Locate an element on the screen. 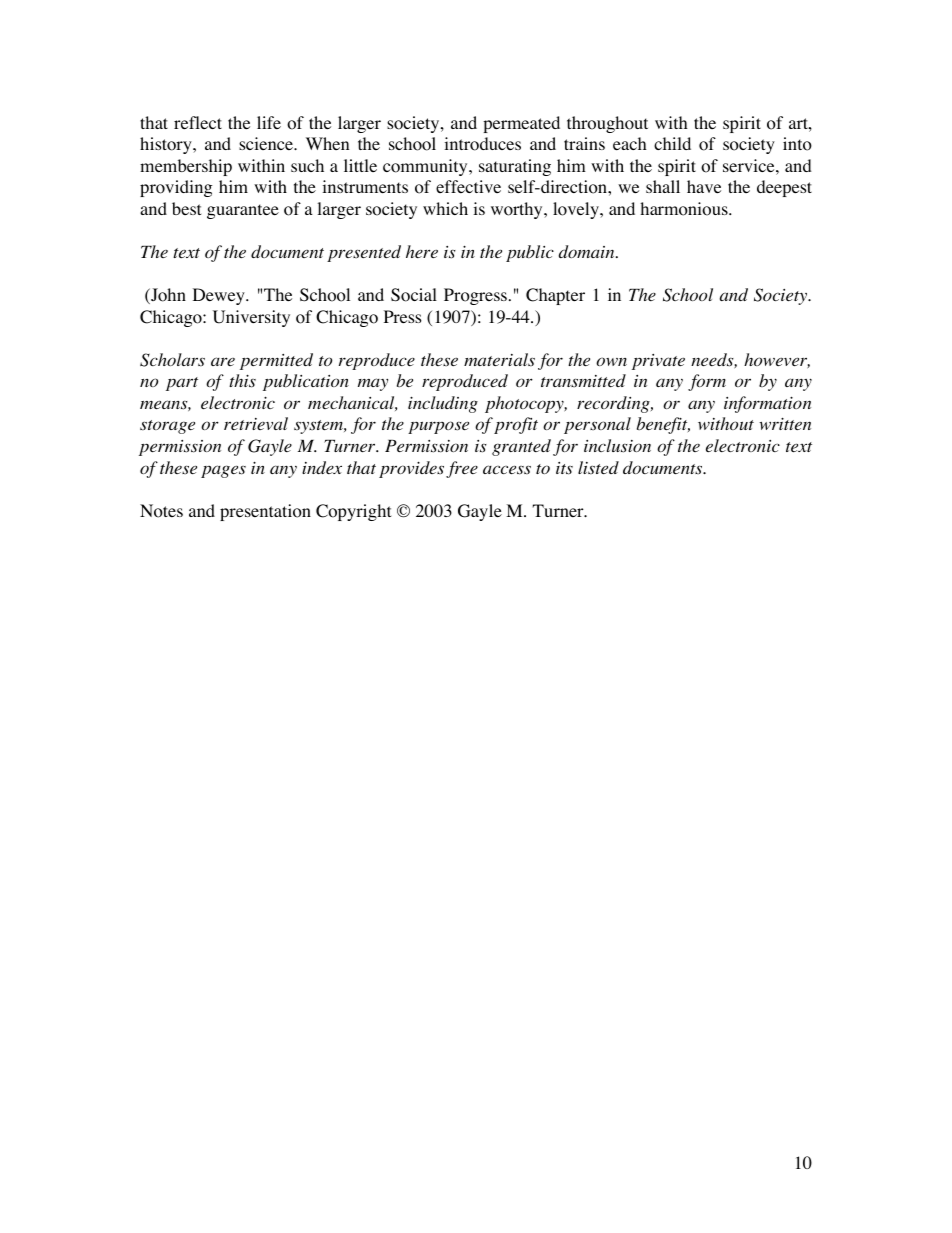 Image resolution: width=952 pixels, height=1233 pixels. free is located at coordinates (462, 469).
